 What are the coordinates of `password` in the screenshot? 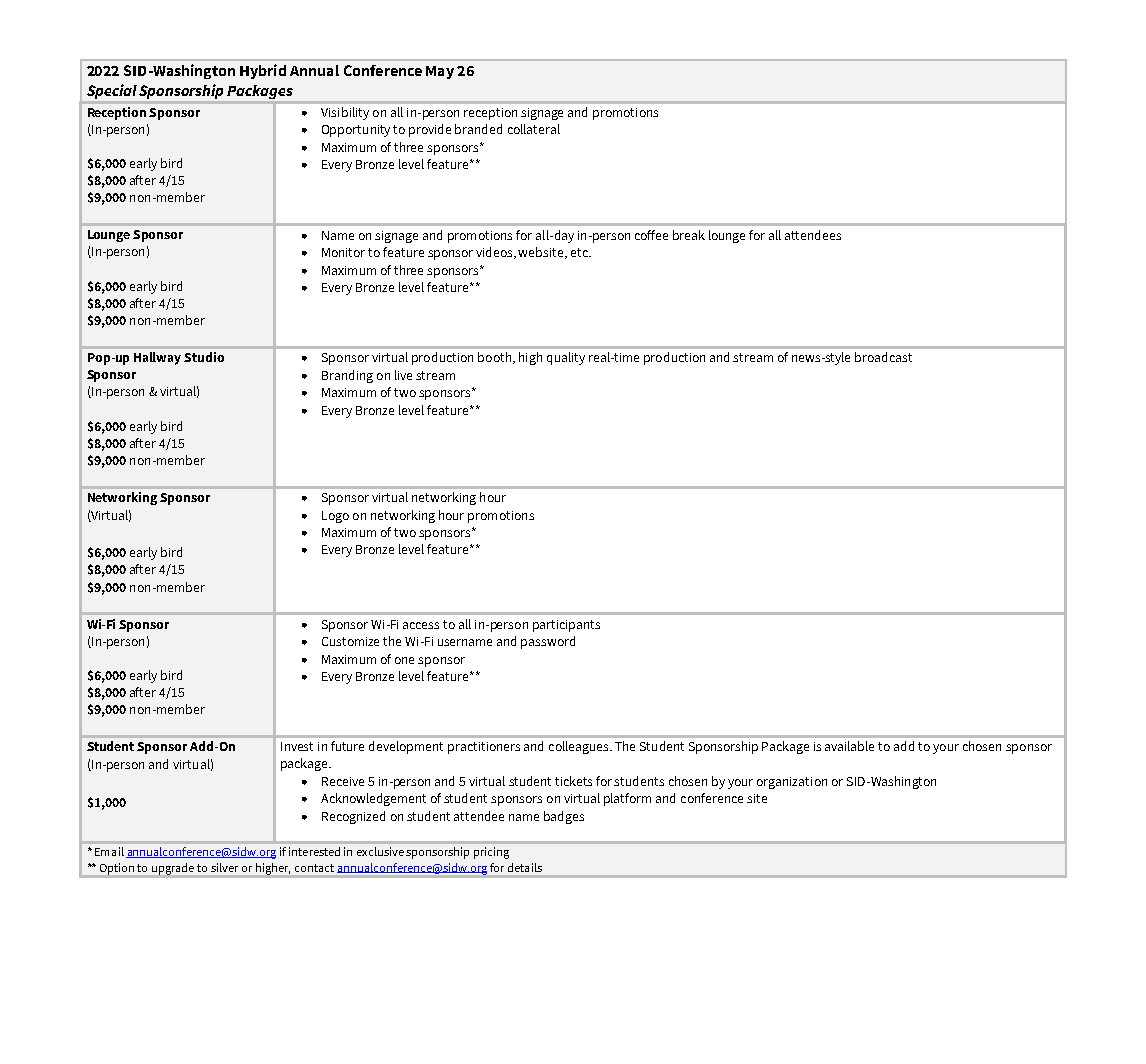 It's located at (548, 642).
